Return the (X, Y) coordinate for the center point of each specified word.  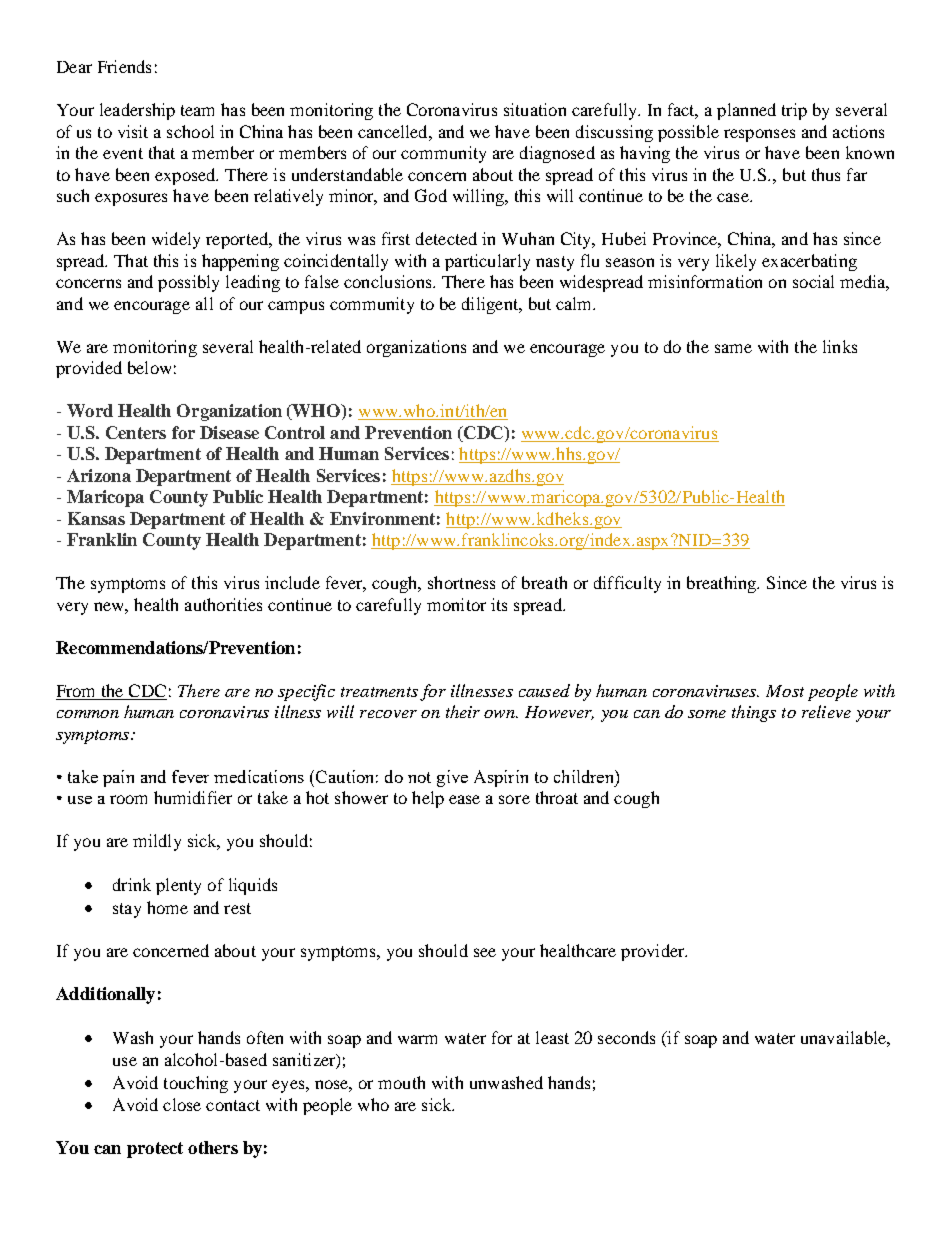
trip (794, 111)
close (182, 1104)
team (197, 110)
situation (535, 109)
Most (785, 691)
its (499, 604)
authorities (223, 604)
